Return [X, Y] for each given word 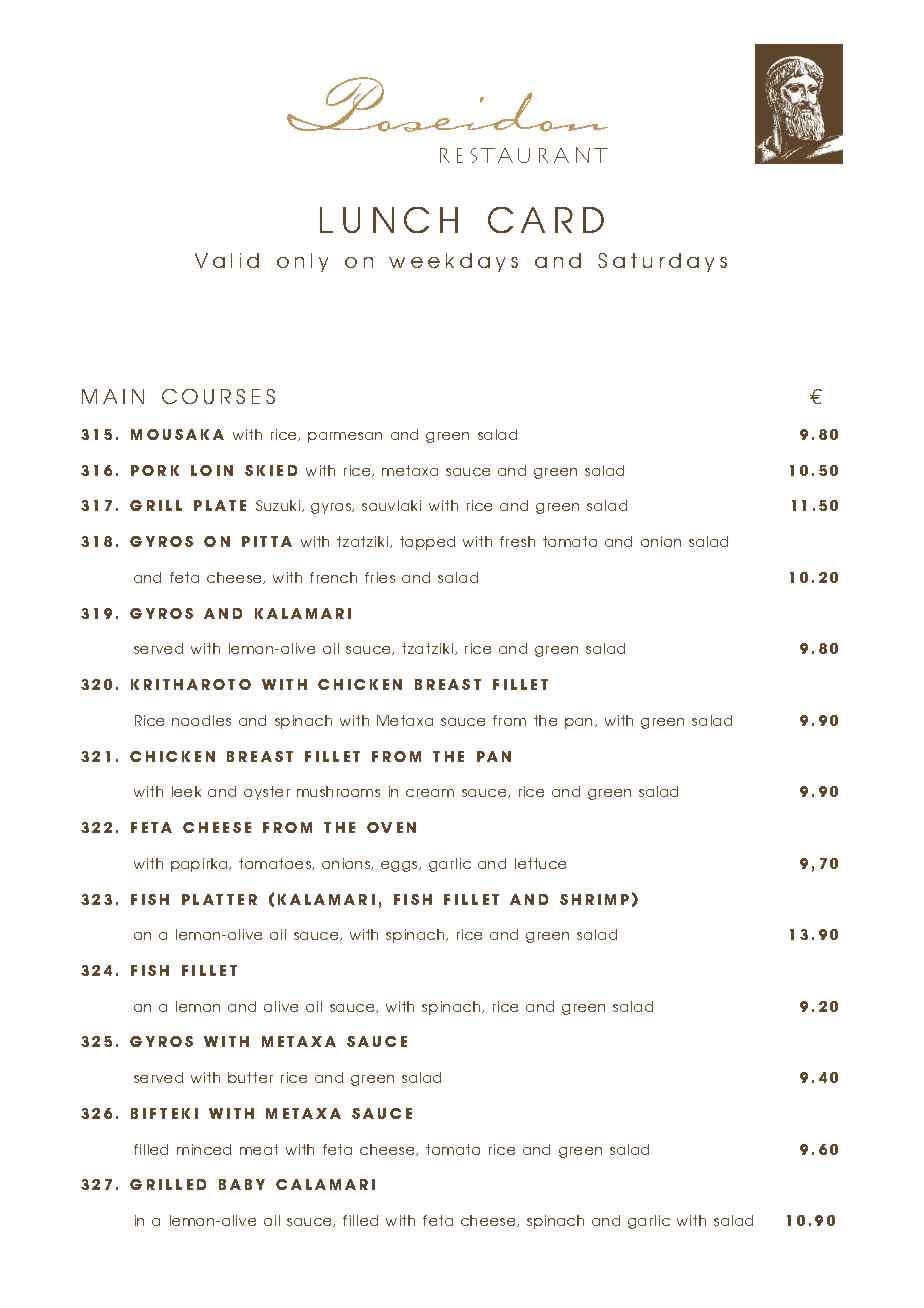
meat [259, 1149]
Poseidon [447, 104]
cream [430, 793]
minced [204, 1149]
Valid [227, 260]
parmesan [345, 437]
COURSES [218, 396]
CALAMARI [325, 1184]
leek [186, 791]
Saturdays [662, 262]
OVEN [391, 827]
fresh [517, 541]
